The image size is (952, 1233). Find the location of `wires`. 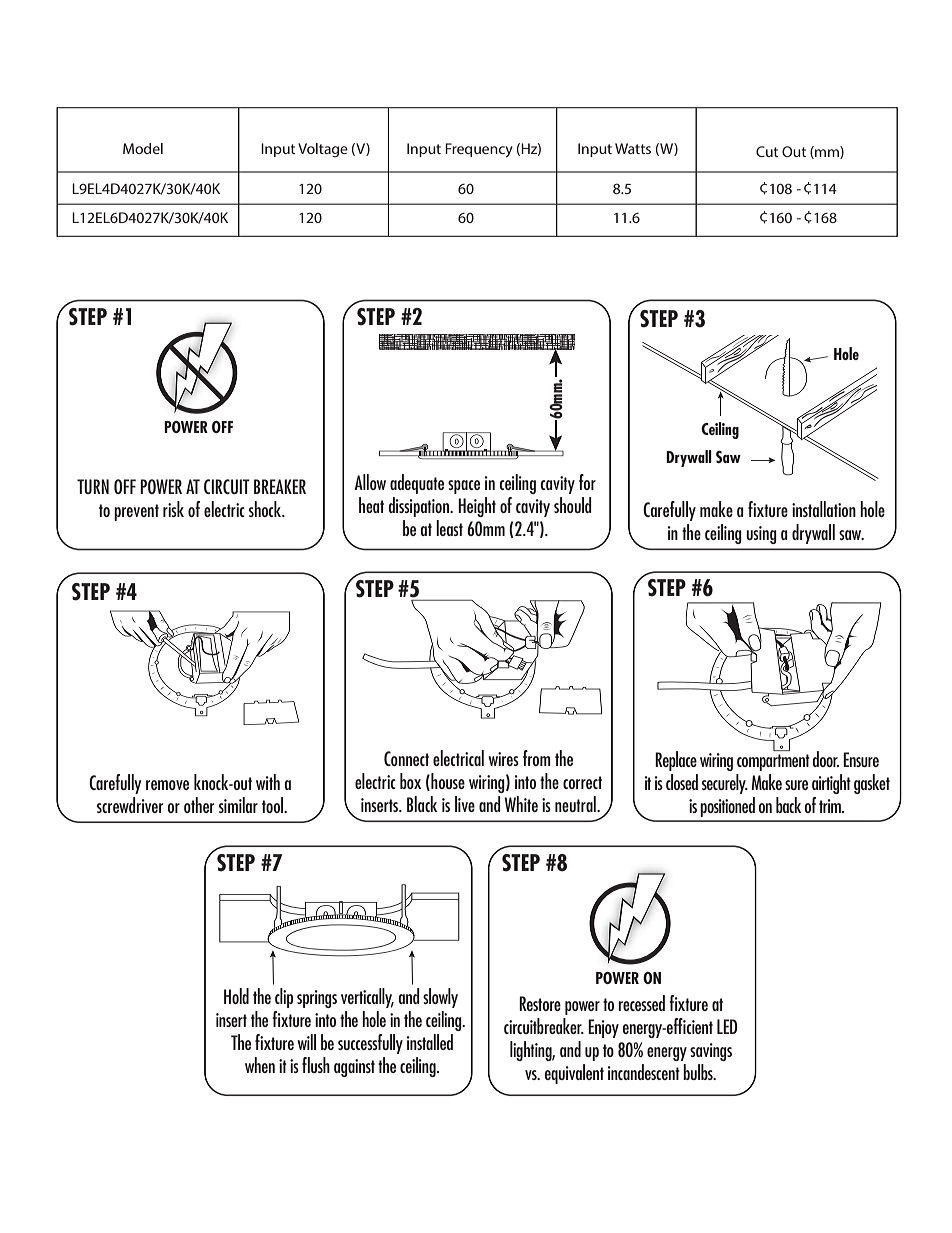

wires is located at coordinates (503, 759).
